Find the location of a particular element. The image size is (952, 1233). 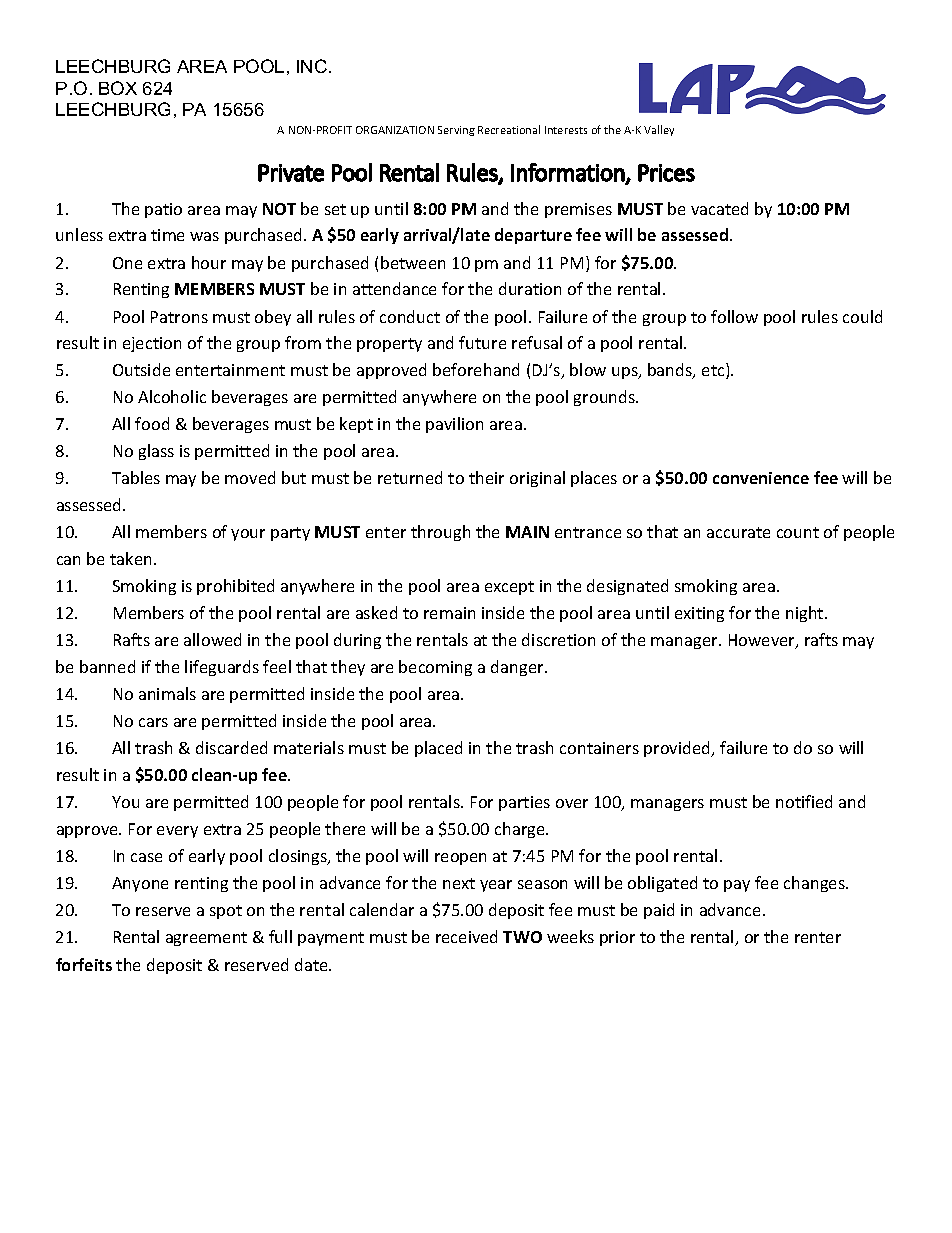

Valley is located at coordinates (659, 130).
